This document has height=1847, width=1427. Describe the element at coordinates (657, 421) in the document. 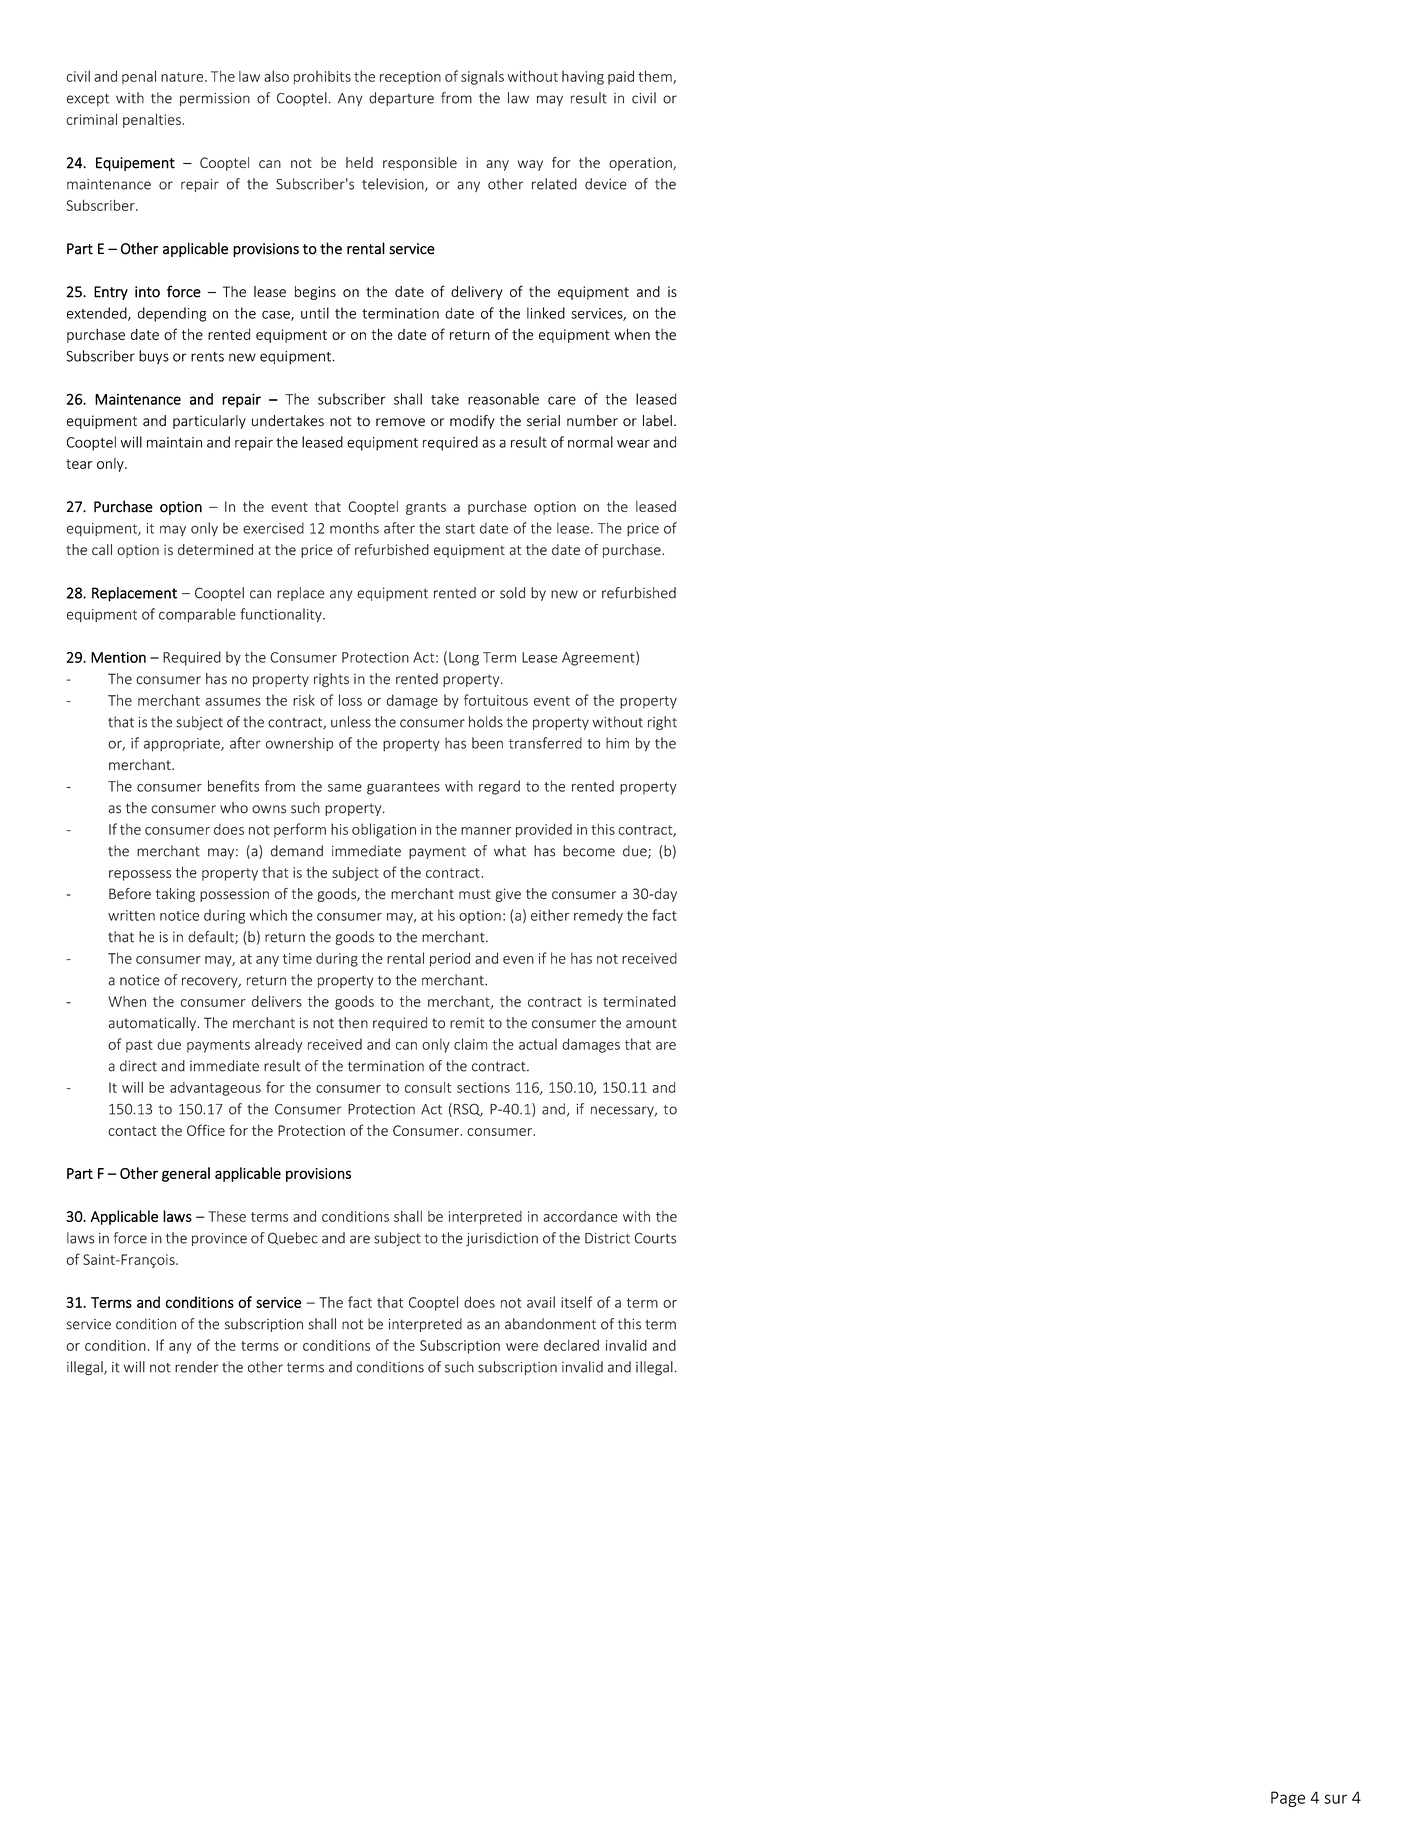

I see `label` at that location.
